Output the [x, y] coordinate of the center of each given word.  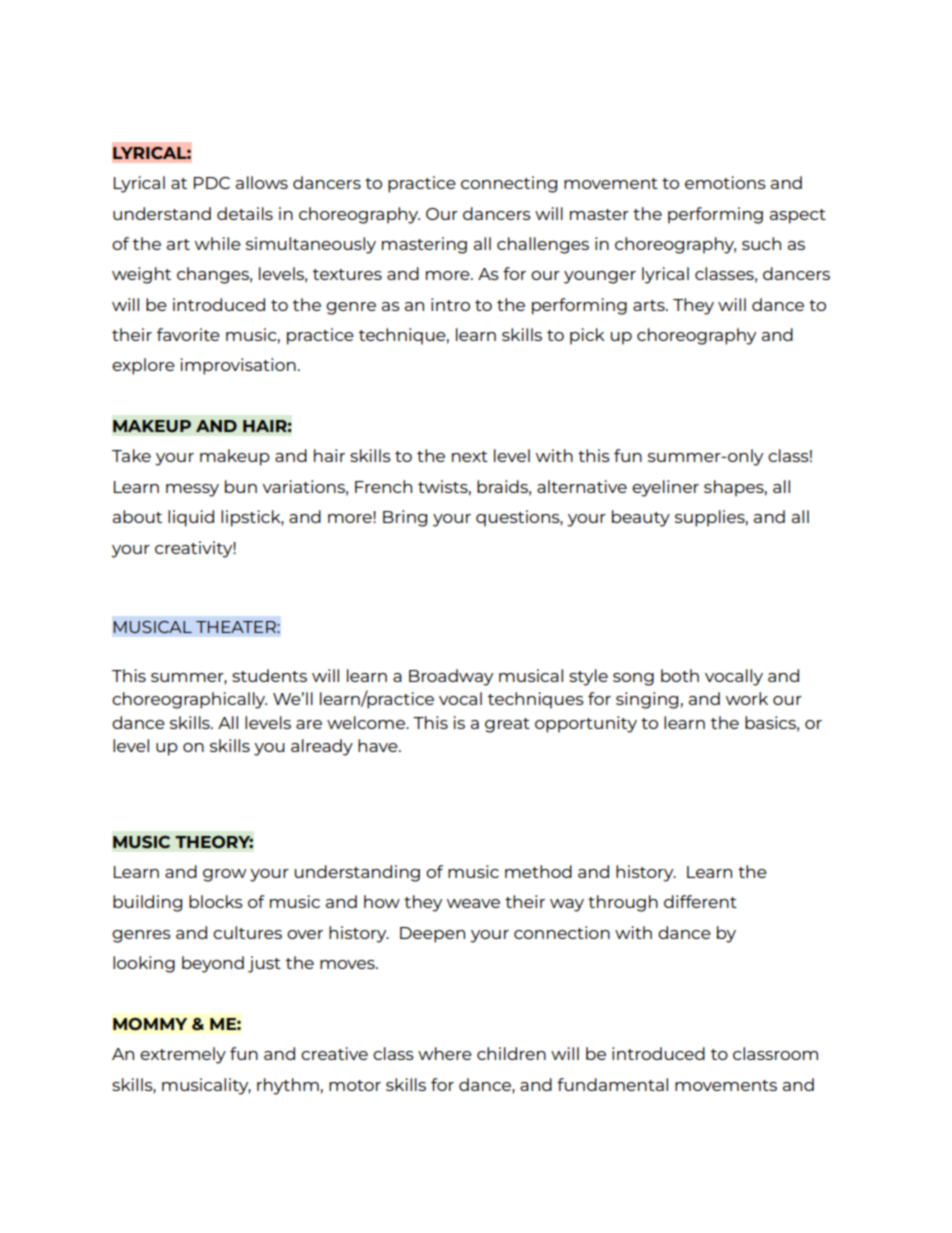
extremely [183, 1055]
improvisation [238, 366]
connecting [509, 184]
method [538, 871]
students [269, 675]
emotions [725, 182]
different [700, 901]
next [470, 456]
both [680, 675]
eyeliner [665, 488]
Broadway [451, 677]
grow [224, 875]
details [245, 213]
